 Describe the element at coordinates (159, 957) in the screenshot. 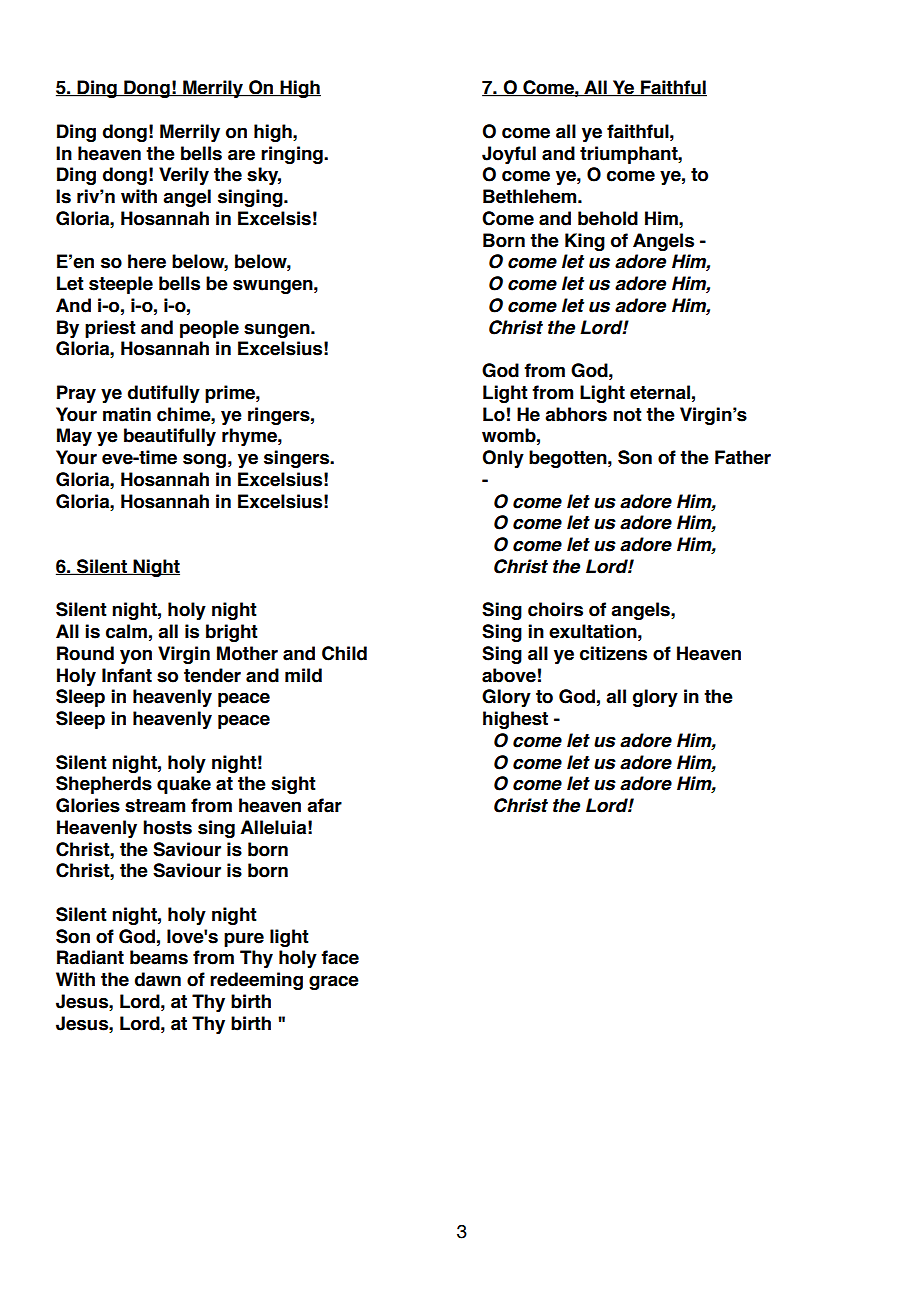

I see `beams` at that location.
